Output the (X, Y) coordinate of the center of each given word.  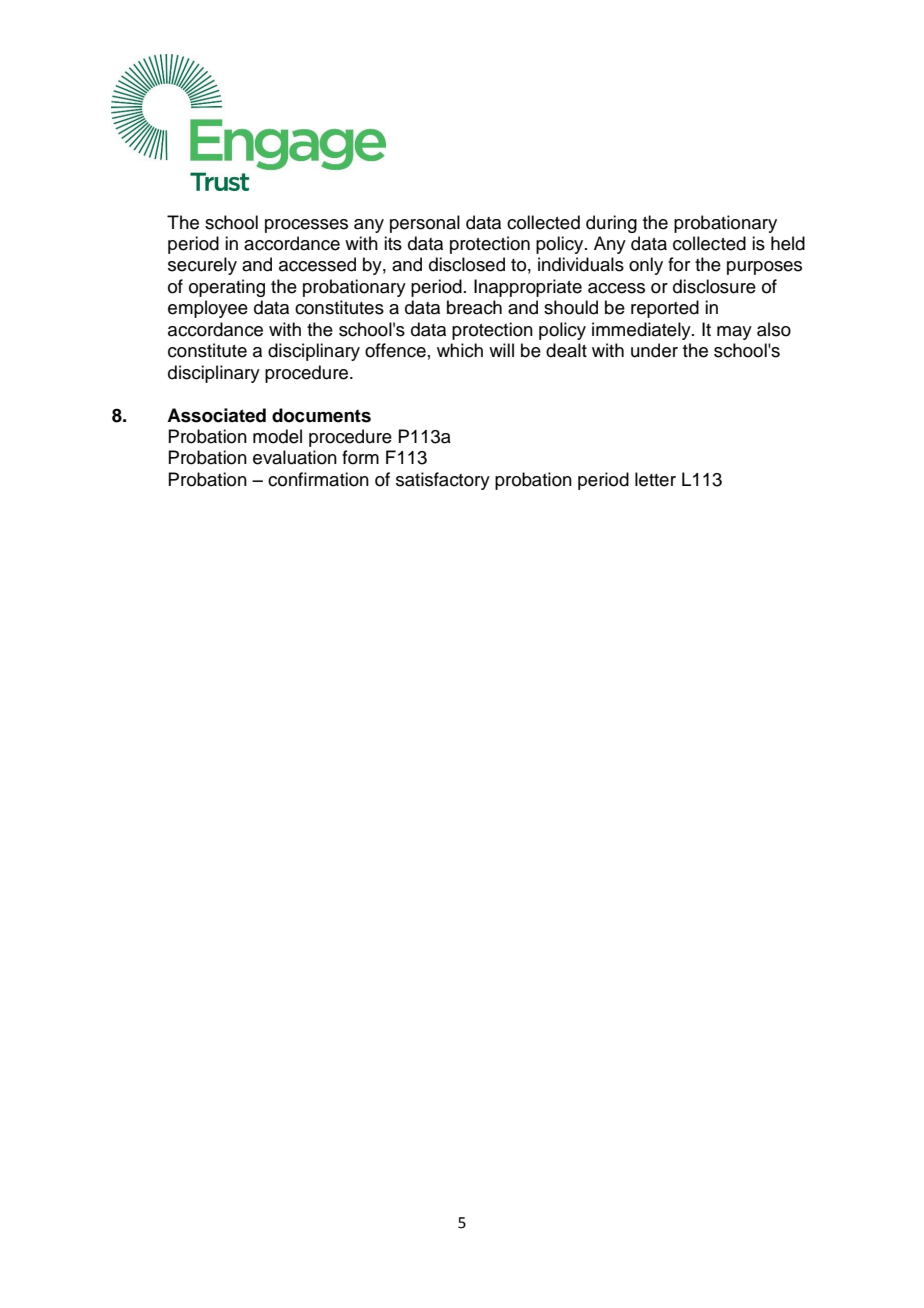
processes (306, 226)
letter (655, 479)
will (501, 350)
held (788, 243)
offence (395, 350)
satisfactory (443, 481)
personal (425, 224)
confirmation (318, 479)
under (654, 350)
